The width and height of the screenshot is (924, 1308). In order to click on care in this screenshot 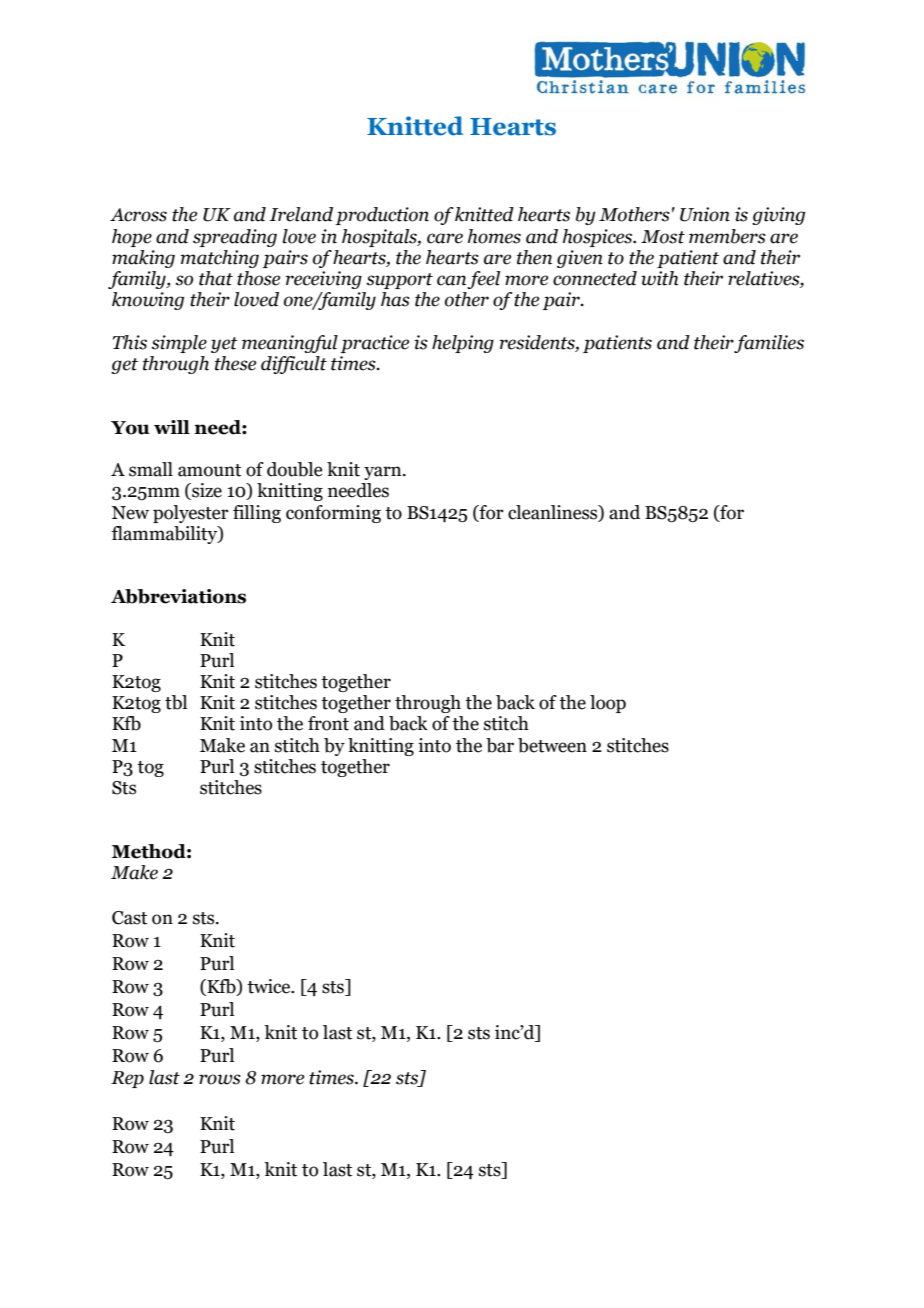, I will do `click(445, 238)`.
